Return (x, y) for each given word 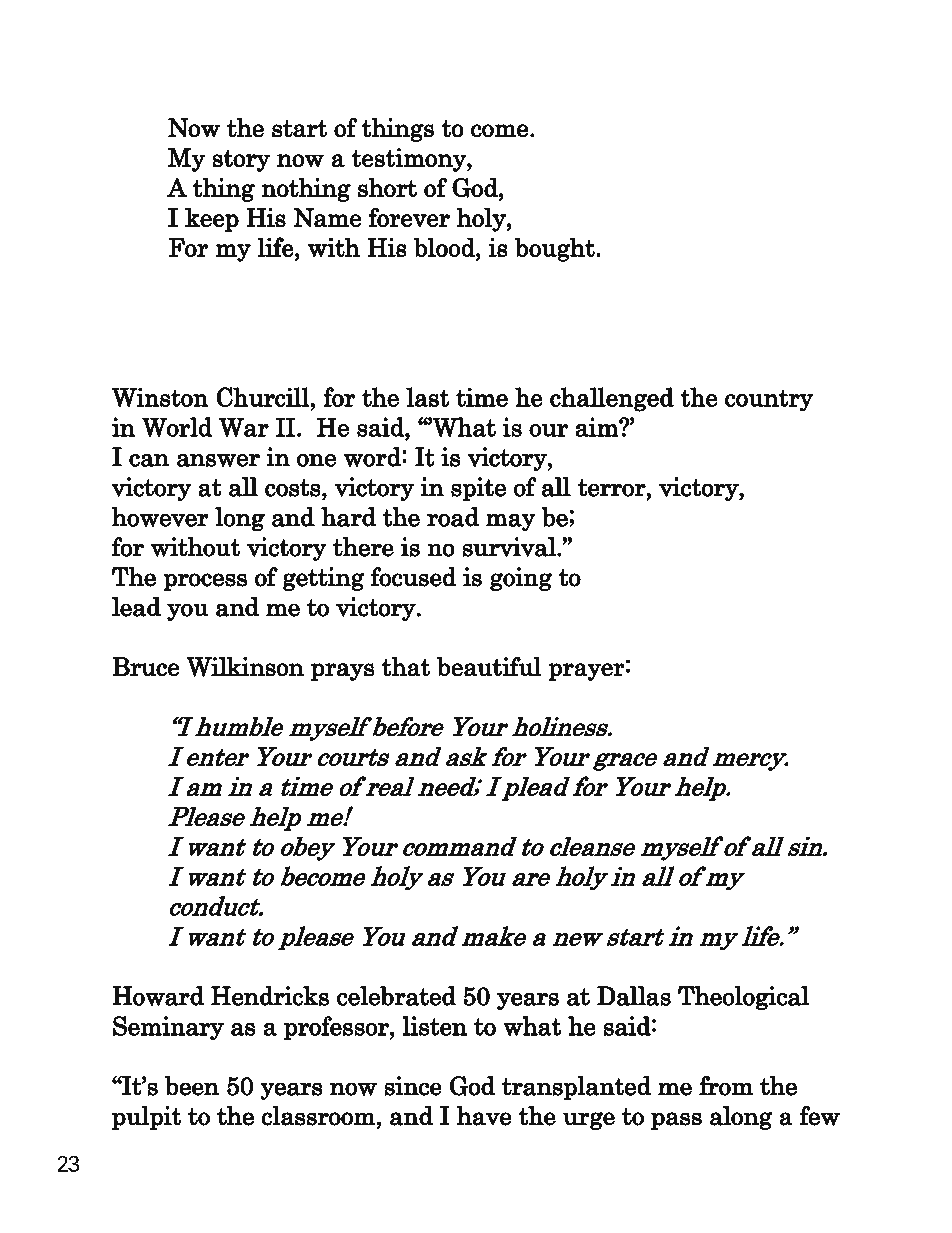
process (205, 582)
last (427, 397)
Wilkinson (245, 667)
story (241, 161)
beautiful (489, 666)
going (521, 579)
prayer (586, 672)
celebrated (396, 996)
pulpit (146, 1118)
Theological (743, 998)
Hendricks (270, 996)
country (769, 400)
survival (510, 547)
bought (556, 249)
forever (409, 217)
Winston (160, 397)
